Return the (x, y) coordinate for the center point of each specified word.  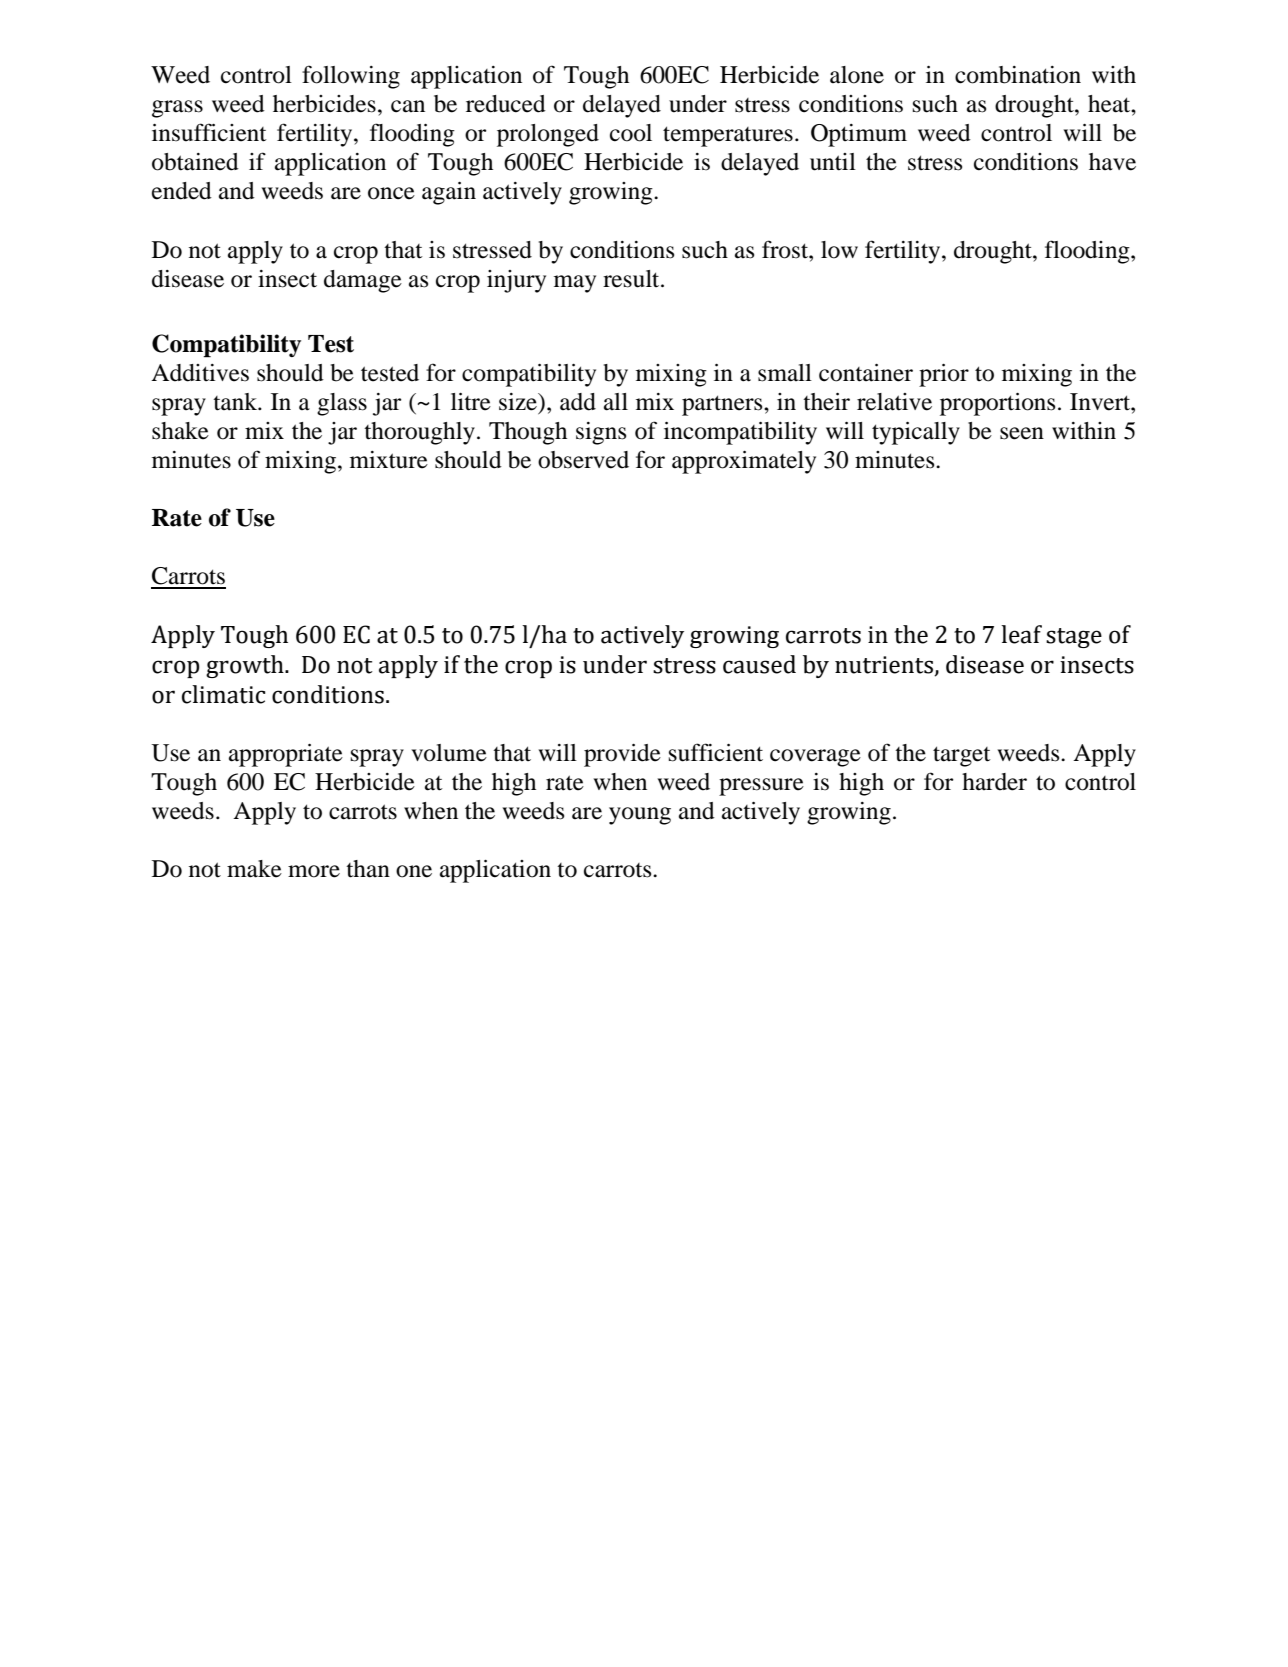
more (314, 871)
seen (1022, 433)
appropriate (286, 755)
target (962, 756)
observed (583, 460)
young (640, 816)
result (632, 279)
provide (622, 755)
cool (631, 133)
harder (994, 782)
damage (363, 281)
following (351, 77)
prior (944, 375)
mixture (389, 460)
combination (1018, 75)
